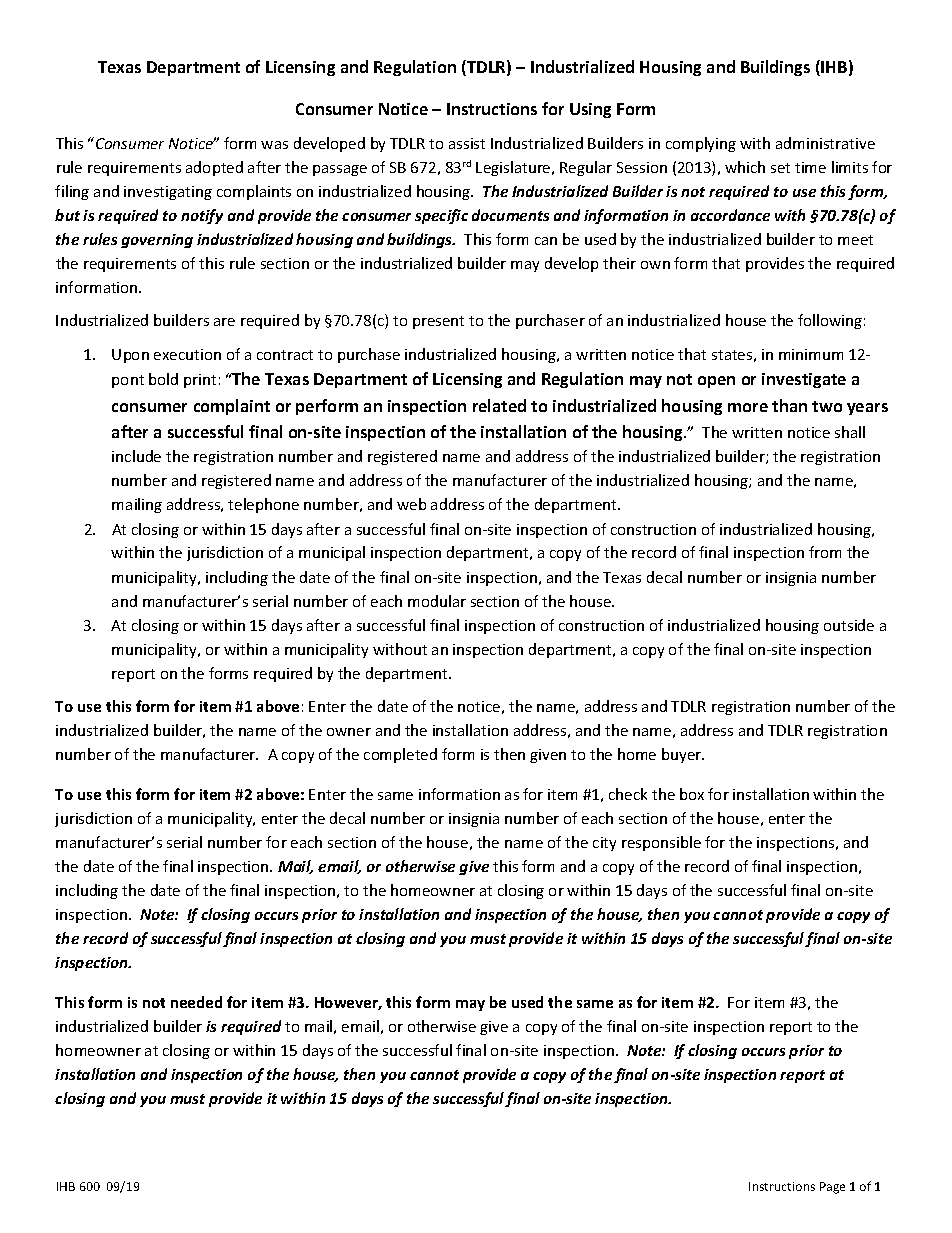 The image size is (952, 1233). Describe the element at coordinates (400, 755) in the screenshot. I see `completed` at that location.
